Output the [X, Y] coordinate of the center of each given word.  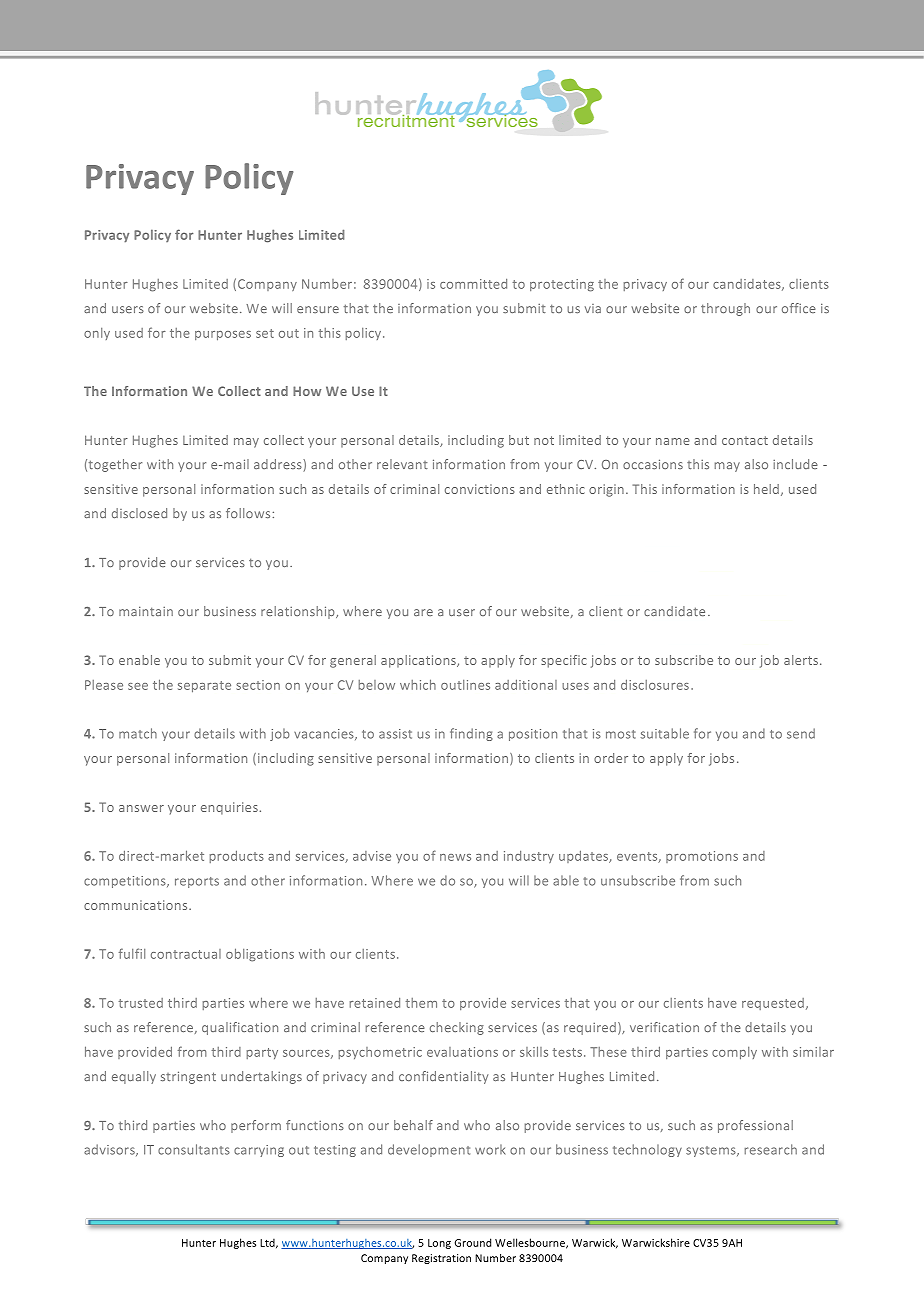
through [725, 309]
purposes [223, 336]
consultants [194, 1149]
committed [473, 284]
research [771, 1149]
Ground [473, 1242]
